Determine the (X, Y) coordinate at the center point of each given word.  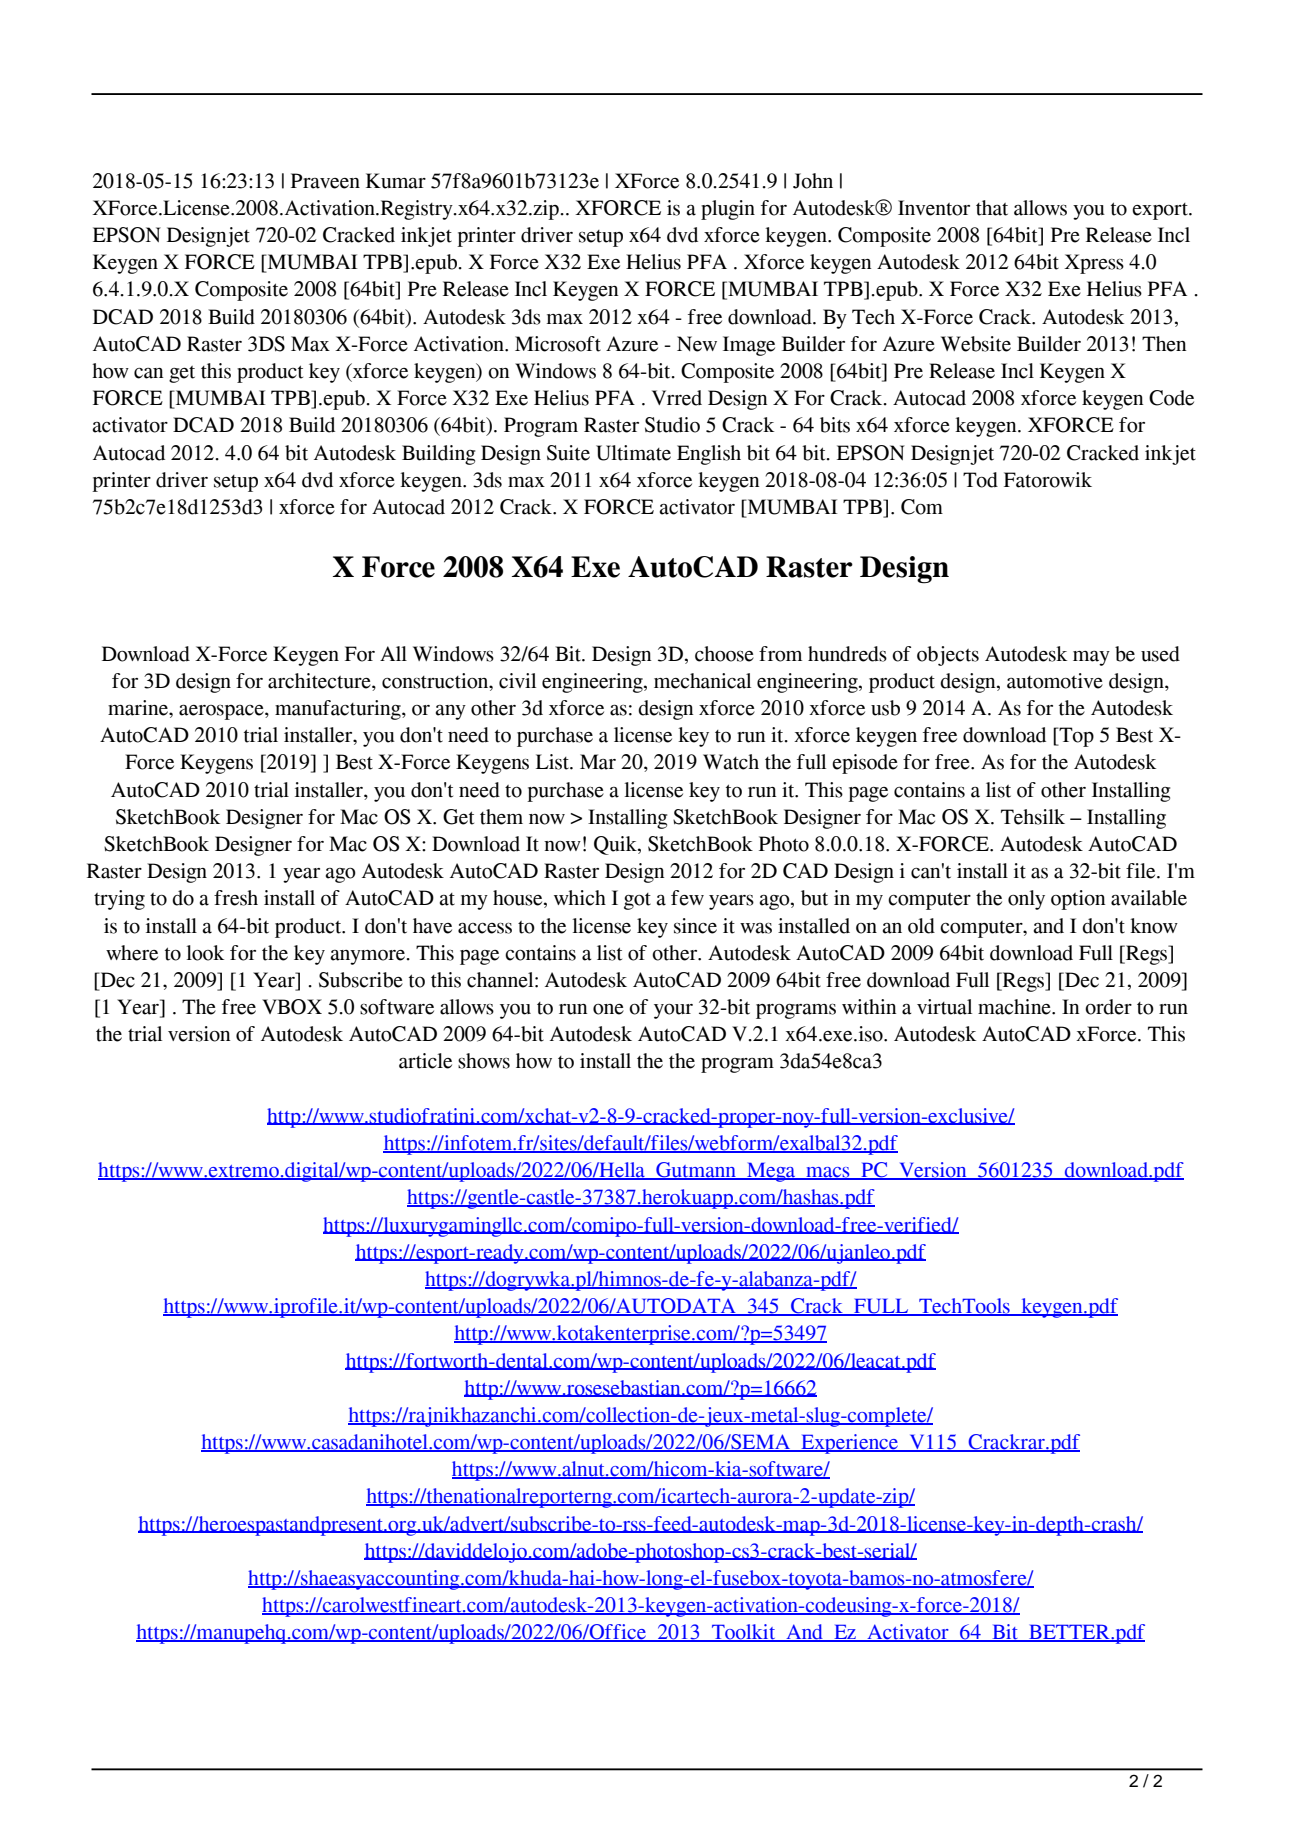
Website (976, 344)
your (673, 1011)
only (1026, 900)
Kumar (396, 181)
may (1091, 658)
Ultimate (633, 453)
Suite (568, 453)
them (501, 817)
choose (724, 654)
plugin (728, 210)
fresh (236, 898)
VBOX (292, 1007)
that (992, 208)
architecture (320, 682)
